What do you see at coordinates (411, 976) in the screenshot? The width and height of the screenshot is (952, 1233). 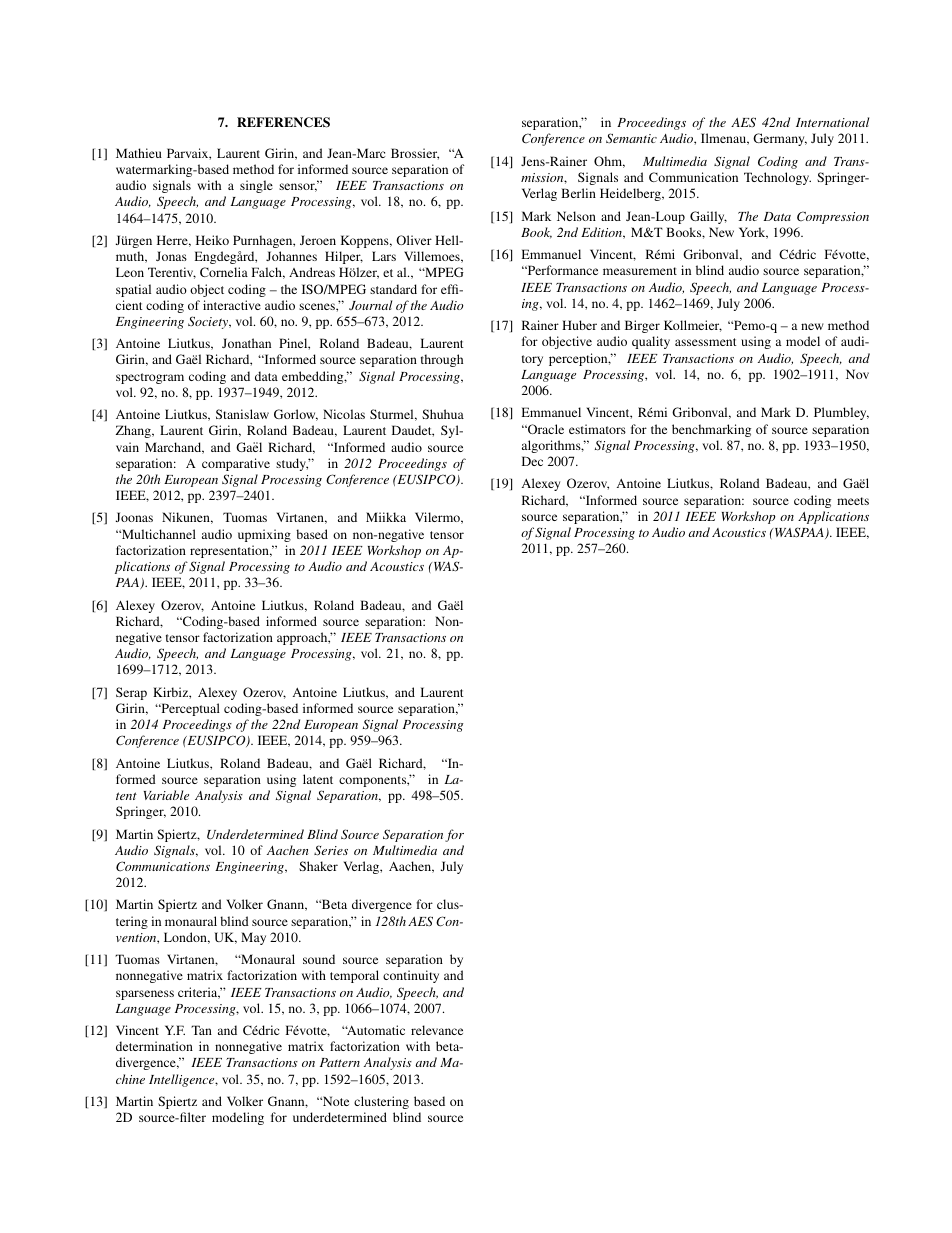 I see `continuity` at bounding box center [411, 976].
